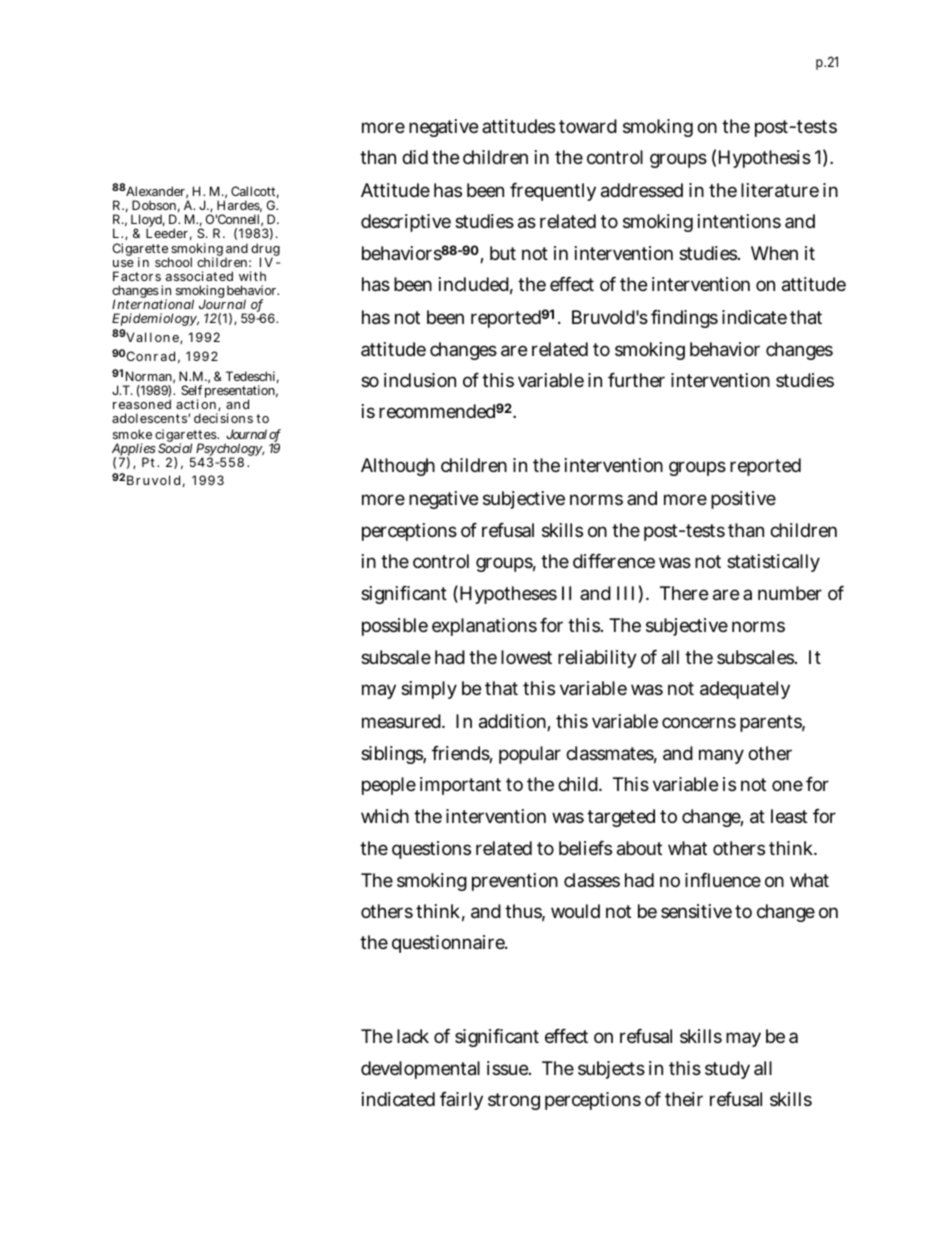 This document has height=1233, width=952. What do you see at coordinates (642, 190) in the document?
I see `addressed` at bounding box center [642, 190].
